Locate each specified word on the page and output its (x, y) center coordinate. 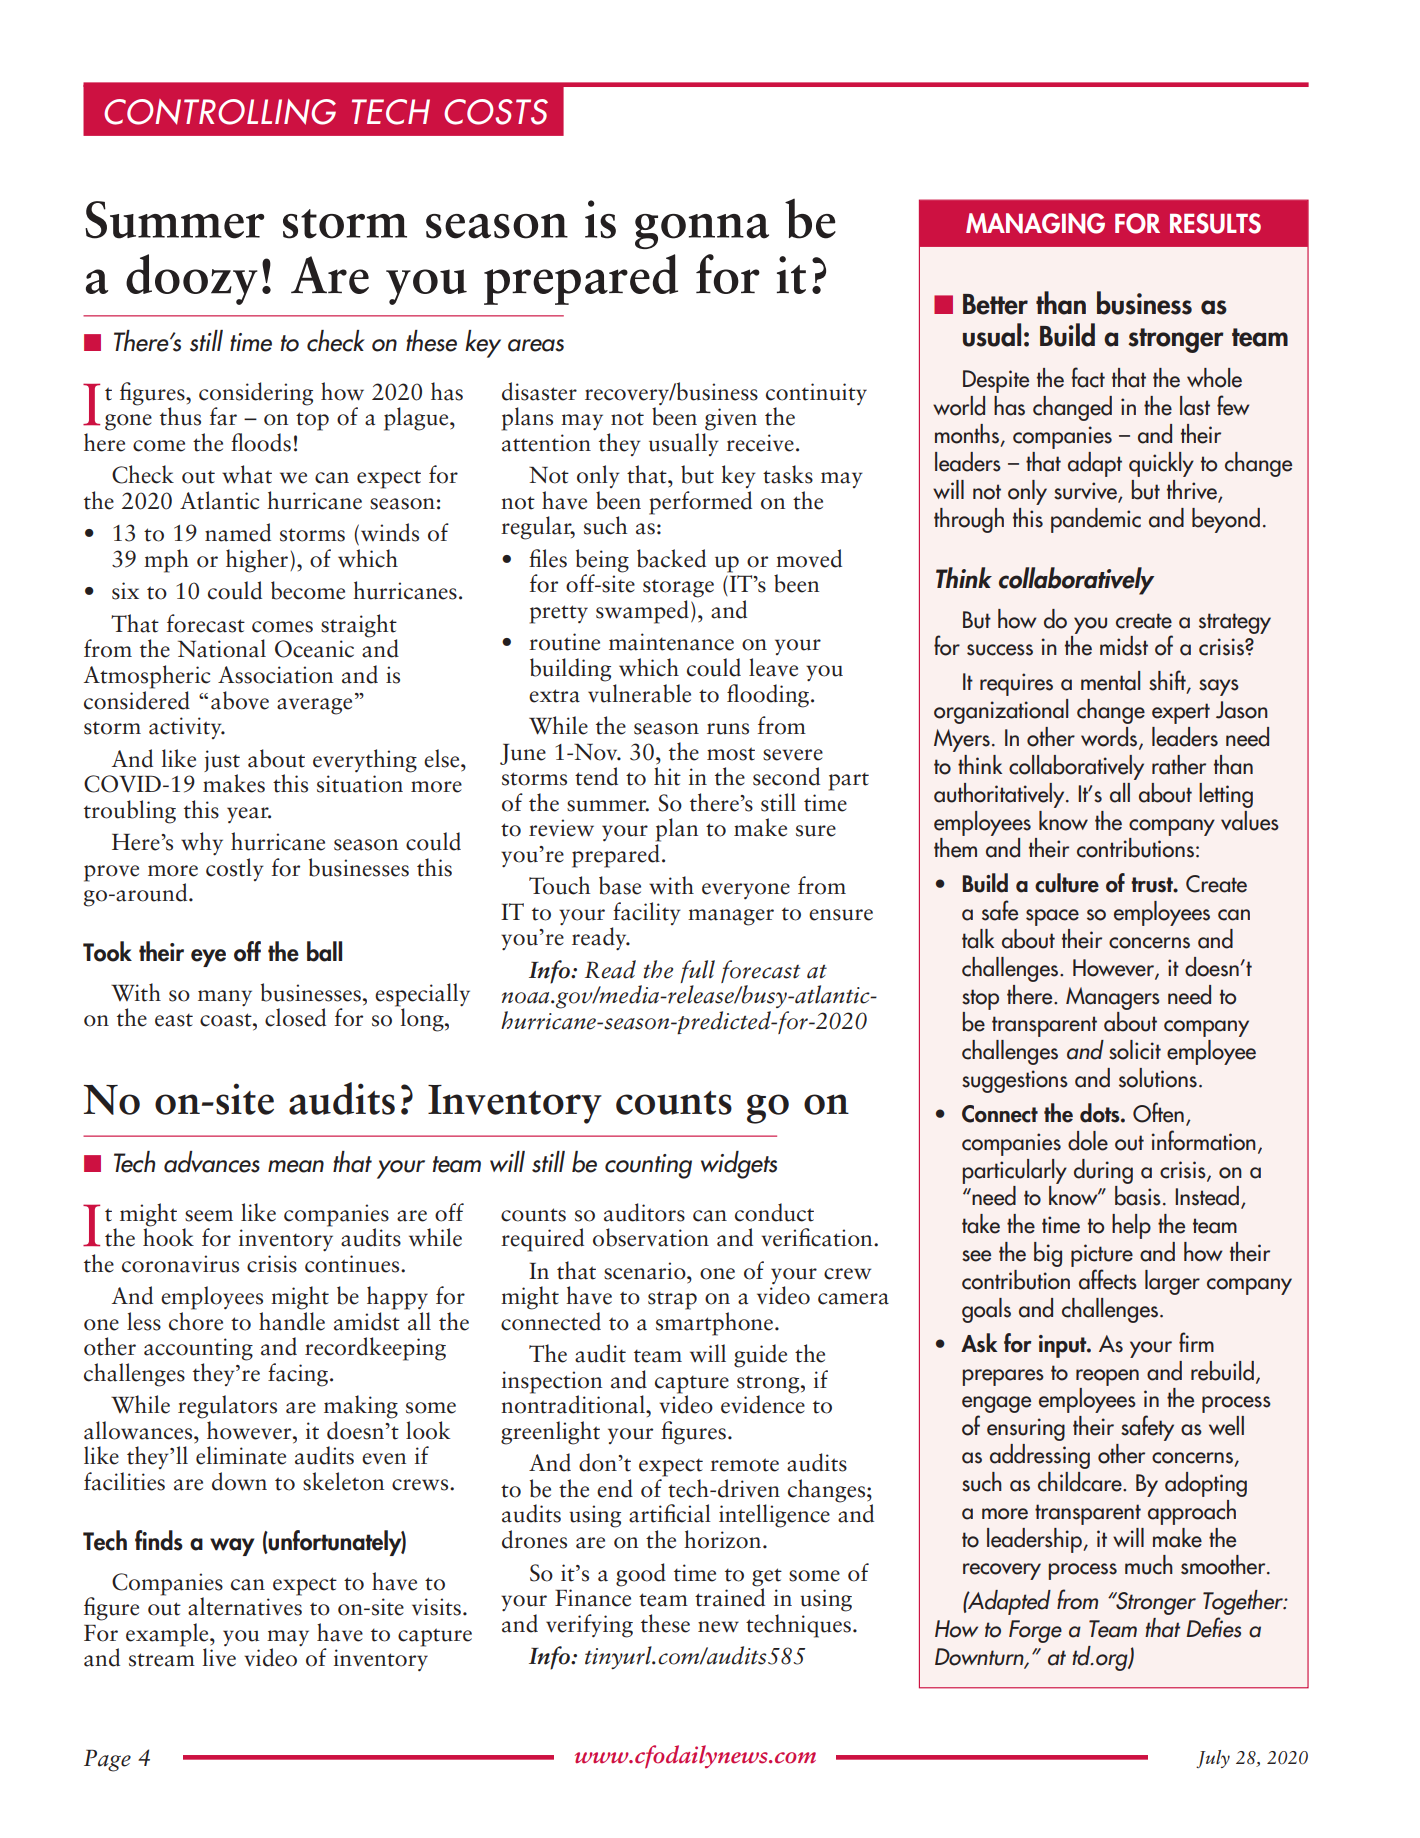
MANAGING (1035, 223)
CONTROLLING (220, 112)
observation (651, 1237)
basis (1138, 1196)
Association (275, 675)
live (219, 1657)
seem (209, 1216)
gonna (702, 231)
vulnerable (639, 692)
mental (1110, 681)
